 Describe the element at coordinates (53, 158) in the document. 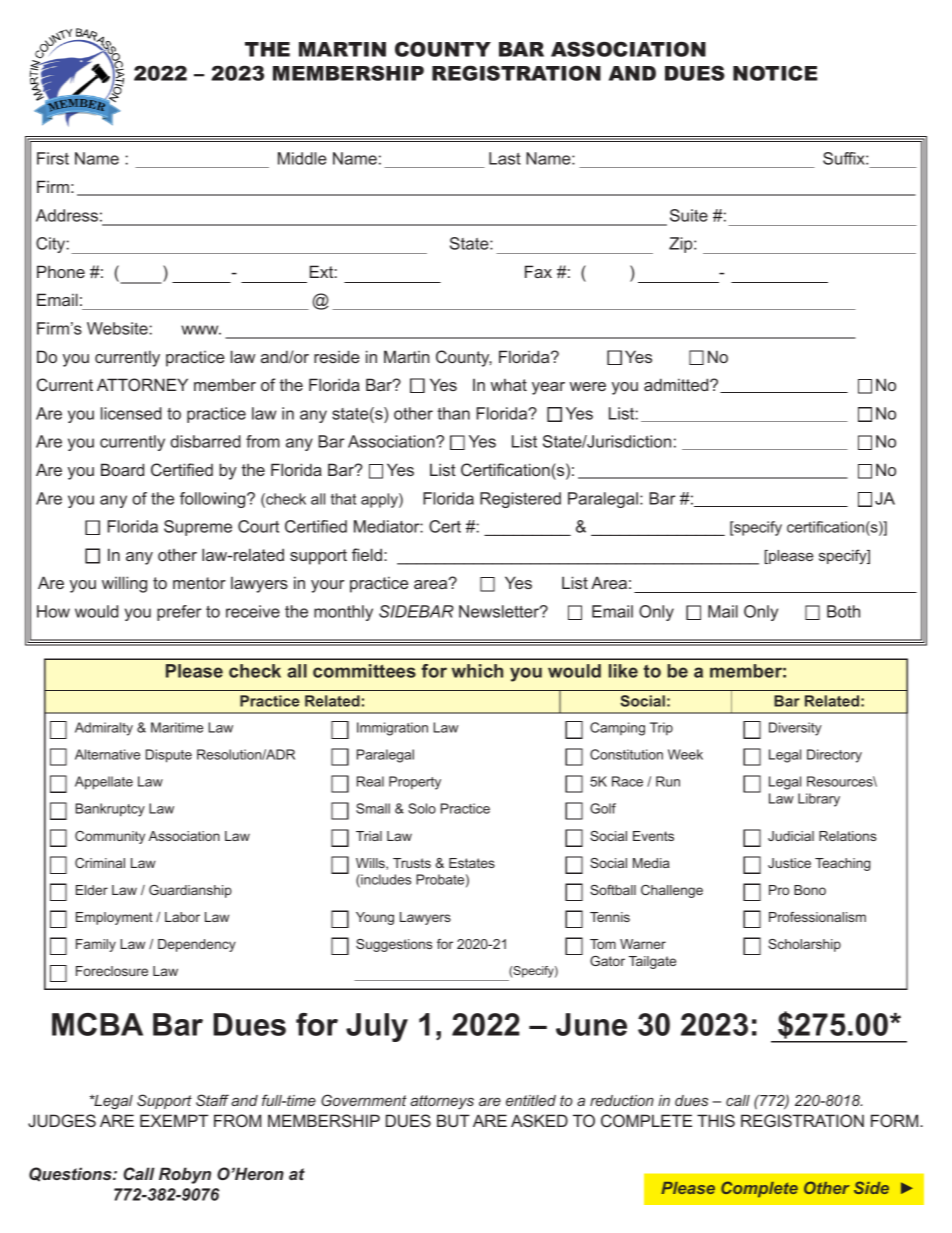

I see `First` at that location.
